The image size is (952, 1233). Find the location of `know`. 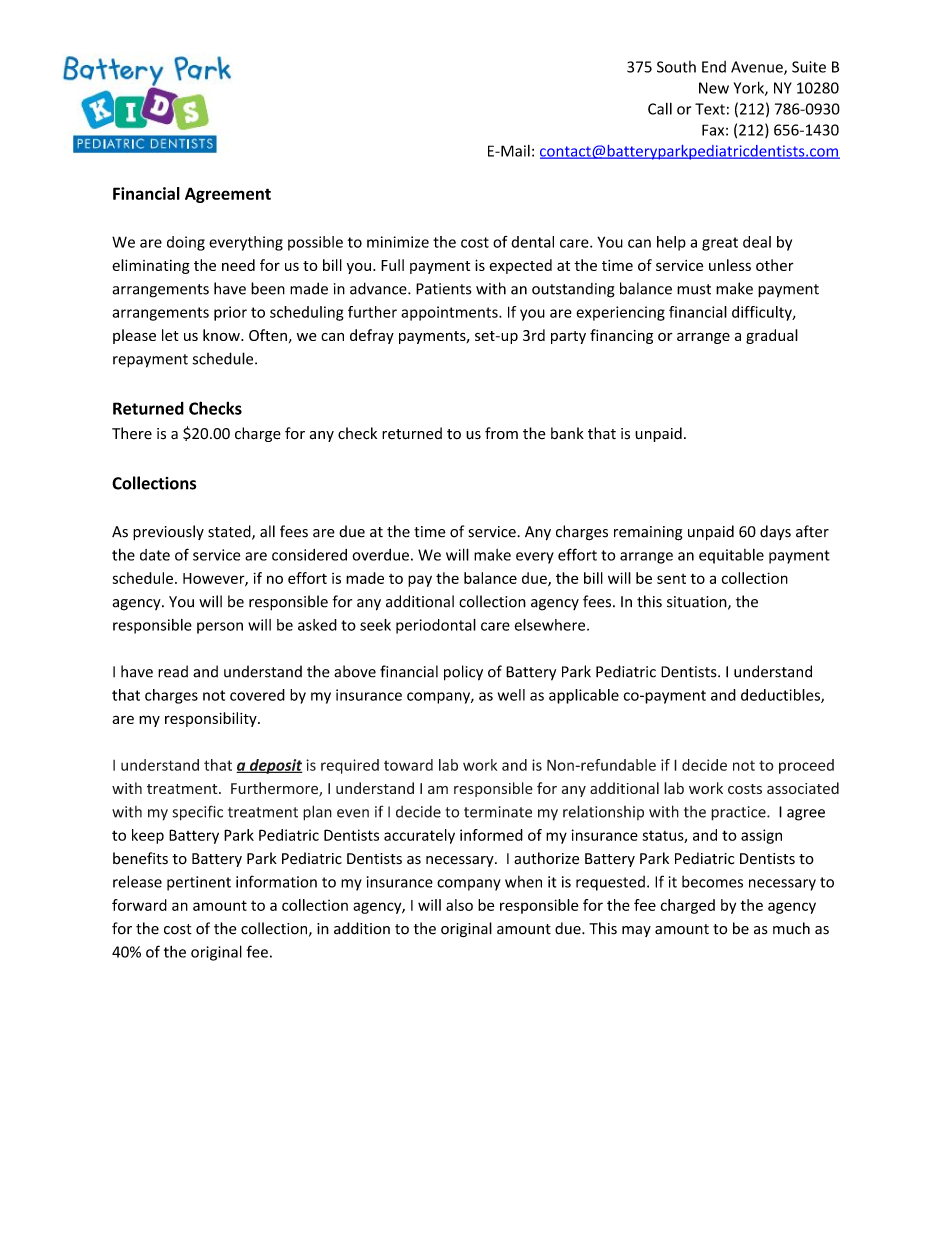

know is located at coordinates (222, 335).
